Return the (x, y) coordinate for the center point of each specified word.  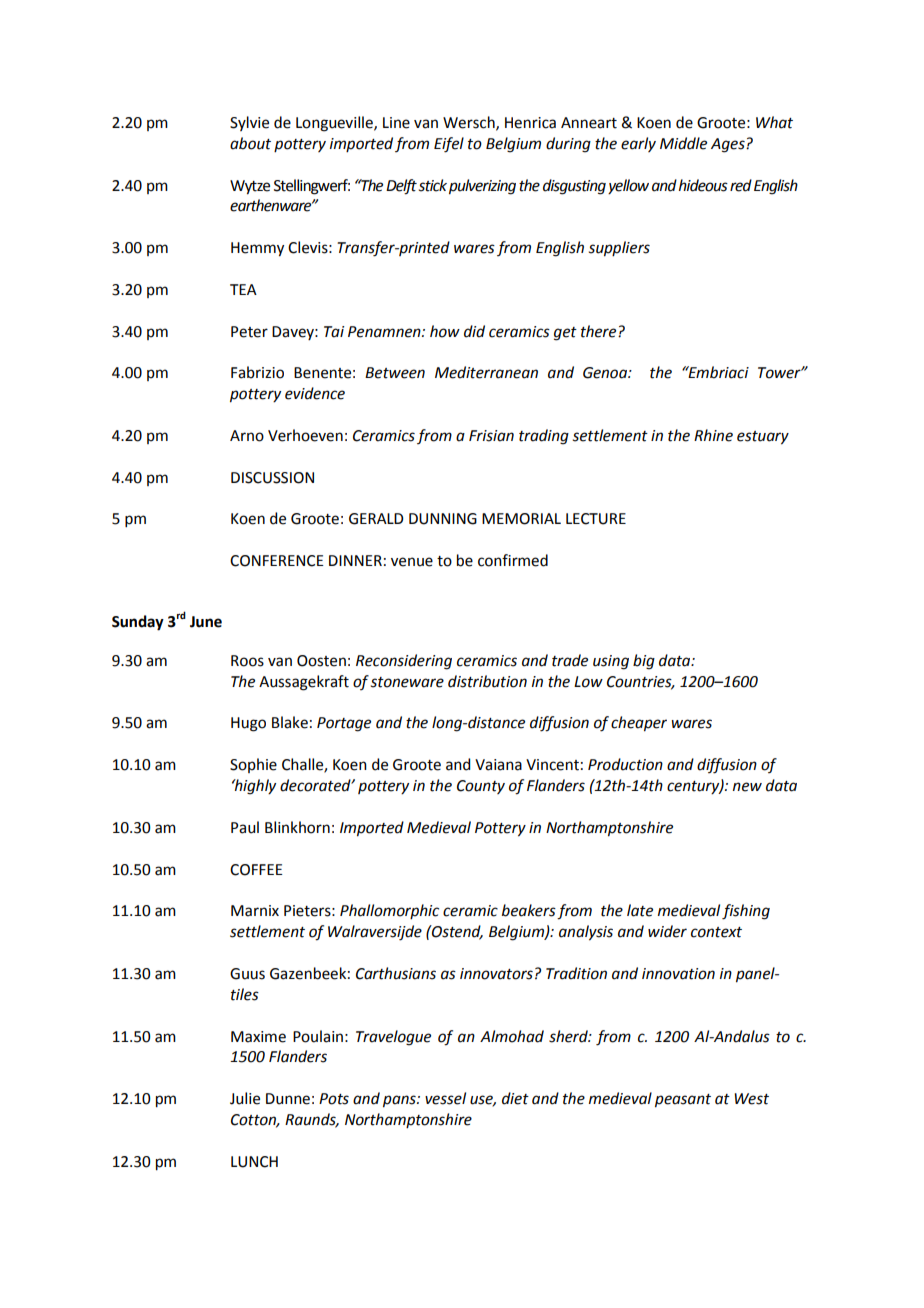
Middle (683, 143)
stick (433, 185)
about (250, 143)
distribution (487, 681)
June (206, 622)
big (644, 662)
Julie (245, 1098)
